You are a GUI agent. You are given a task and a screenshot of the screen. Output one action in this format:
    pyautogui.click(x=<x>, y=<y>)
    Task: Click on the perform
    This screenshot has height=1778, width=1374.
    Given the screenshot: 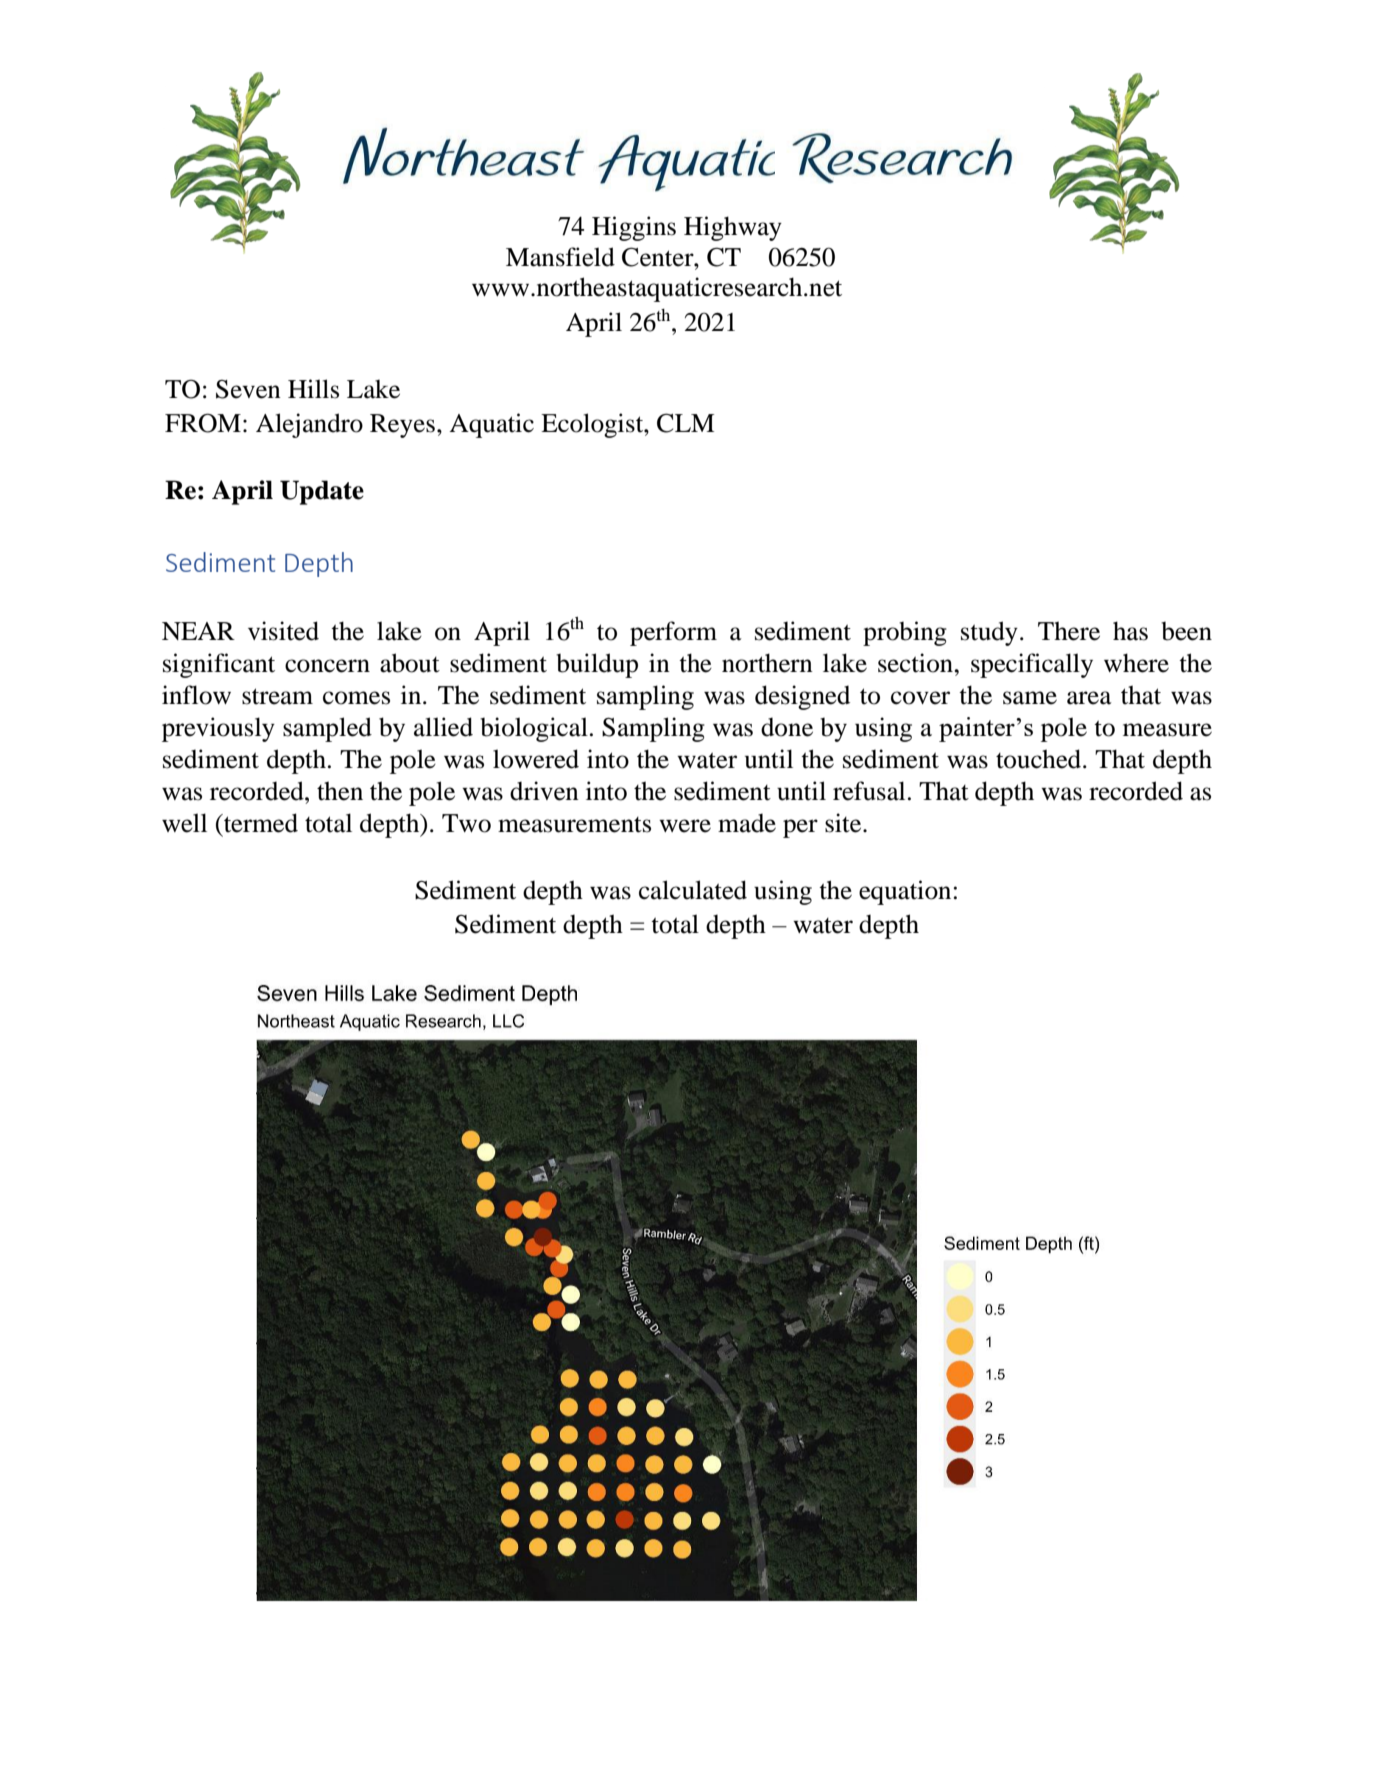 What is the action you would take?
    pyautogui.click(x=673, y=633)
